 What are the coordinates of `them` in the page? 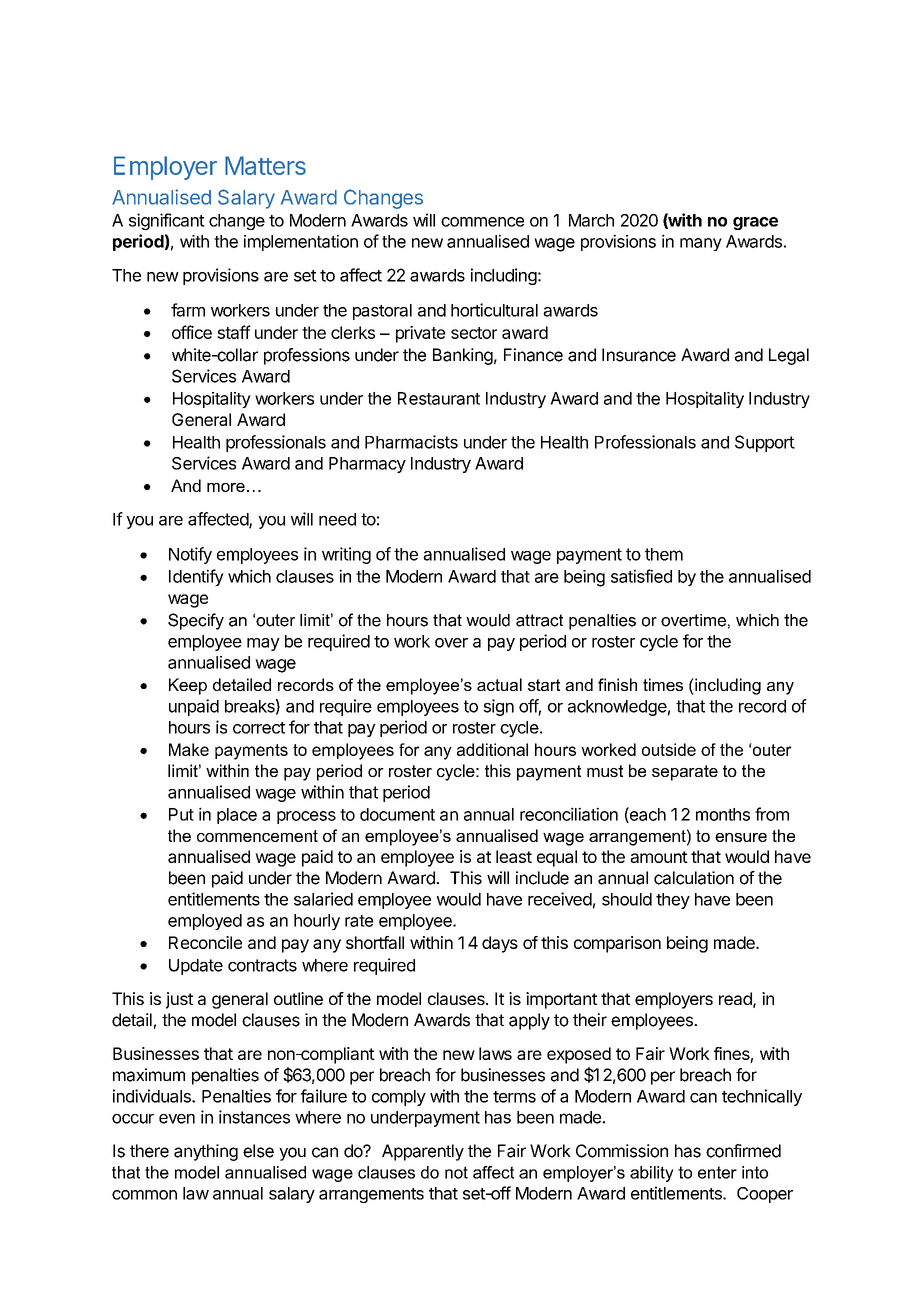 It's located at (664, 554).
